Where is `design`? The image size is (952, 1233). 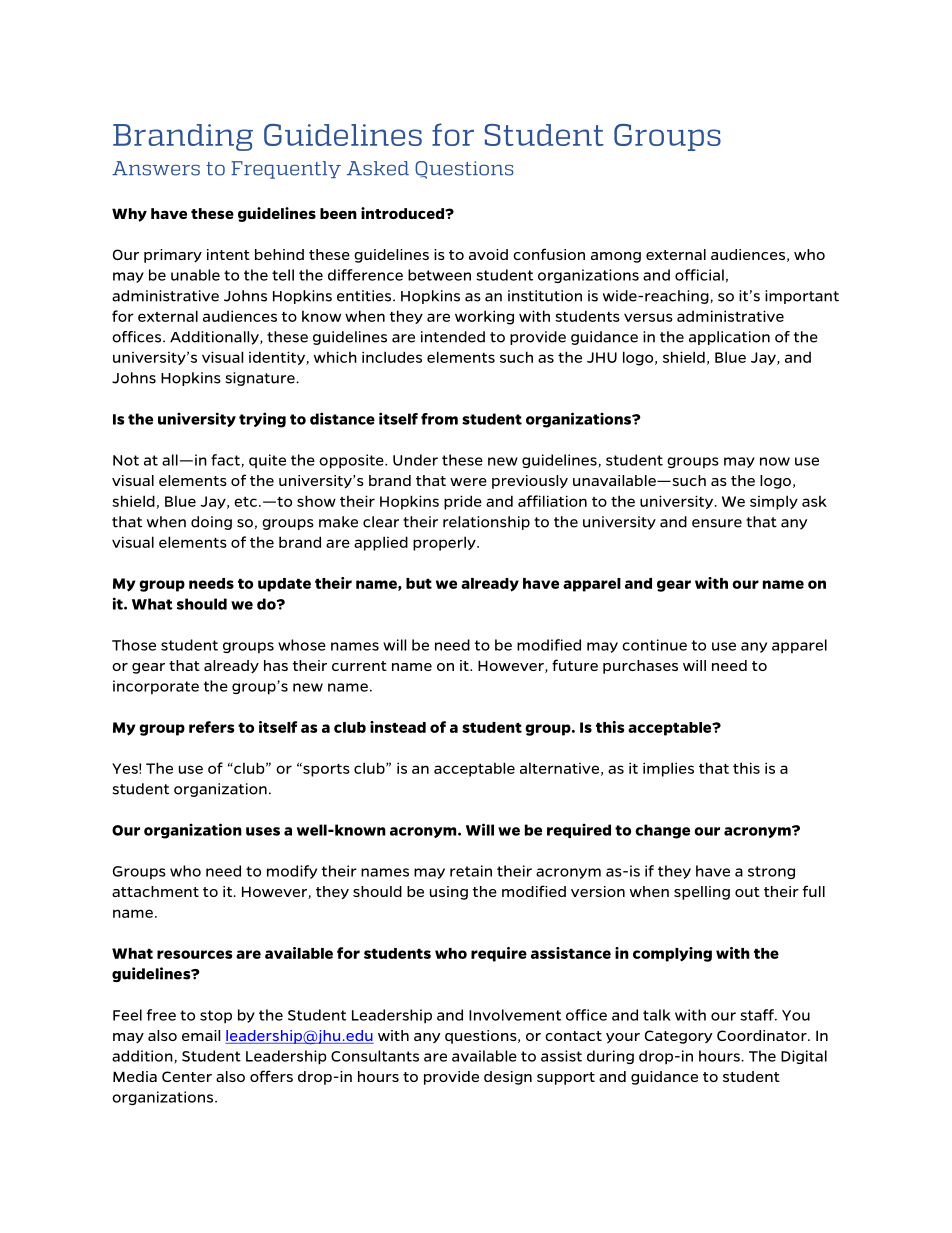 design is located at coordinates (508, 1078).
